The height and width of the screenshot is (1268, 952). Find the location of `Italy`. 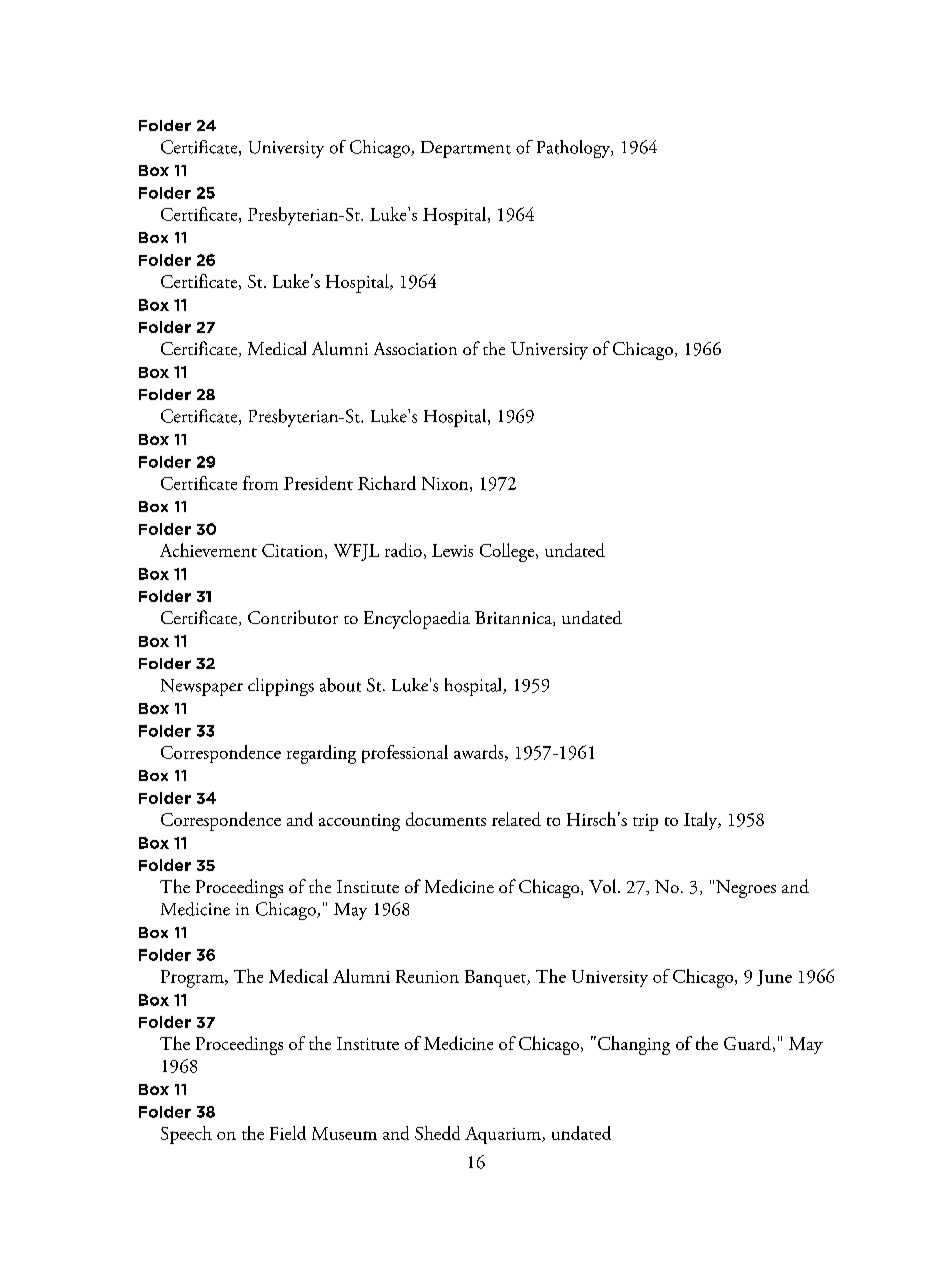

Italy is located at coordinates (702, 821).
